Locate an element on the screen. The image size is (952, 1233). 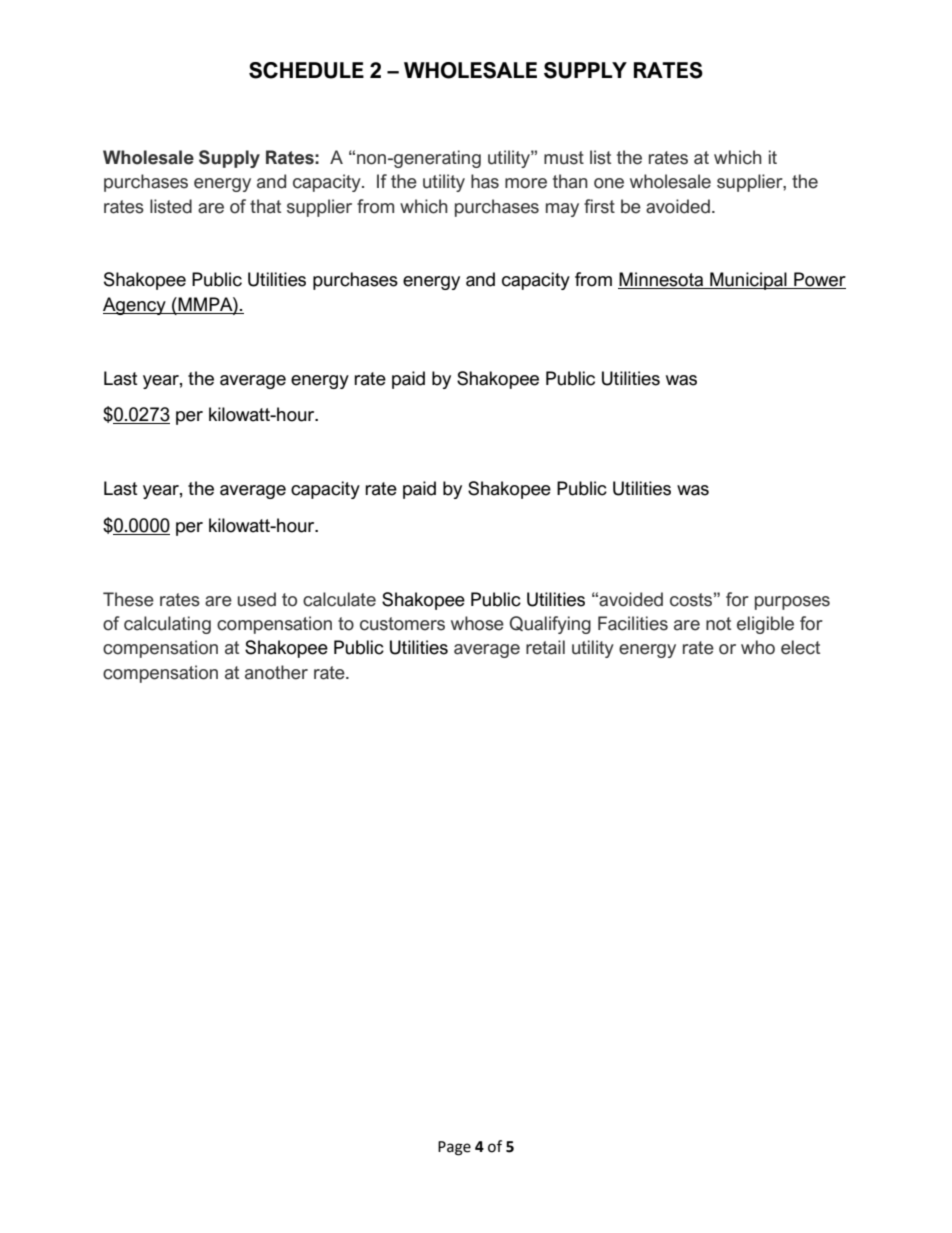
elect is located at coordinates (800, 647).
